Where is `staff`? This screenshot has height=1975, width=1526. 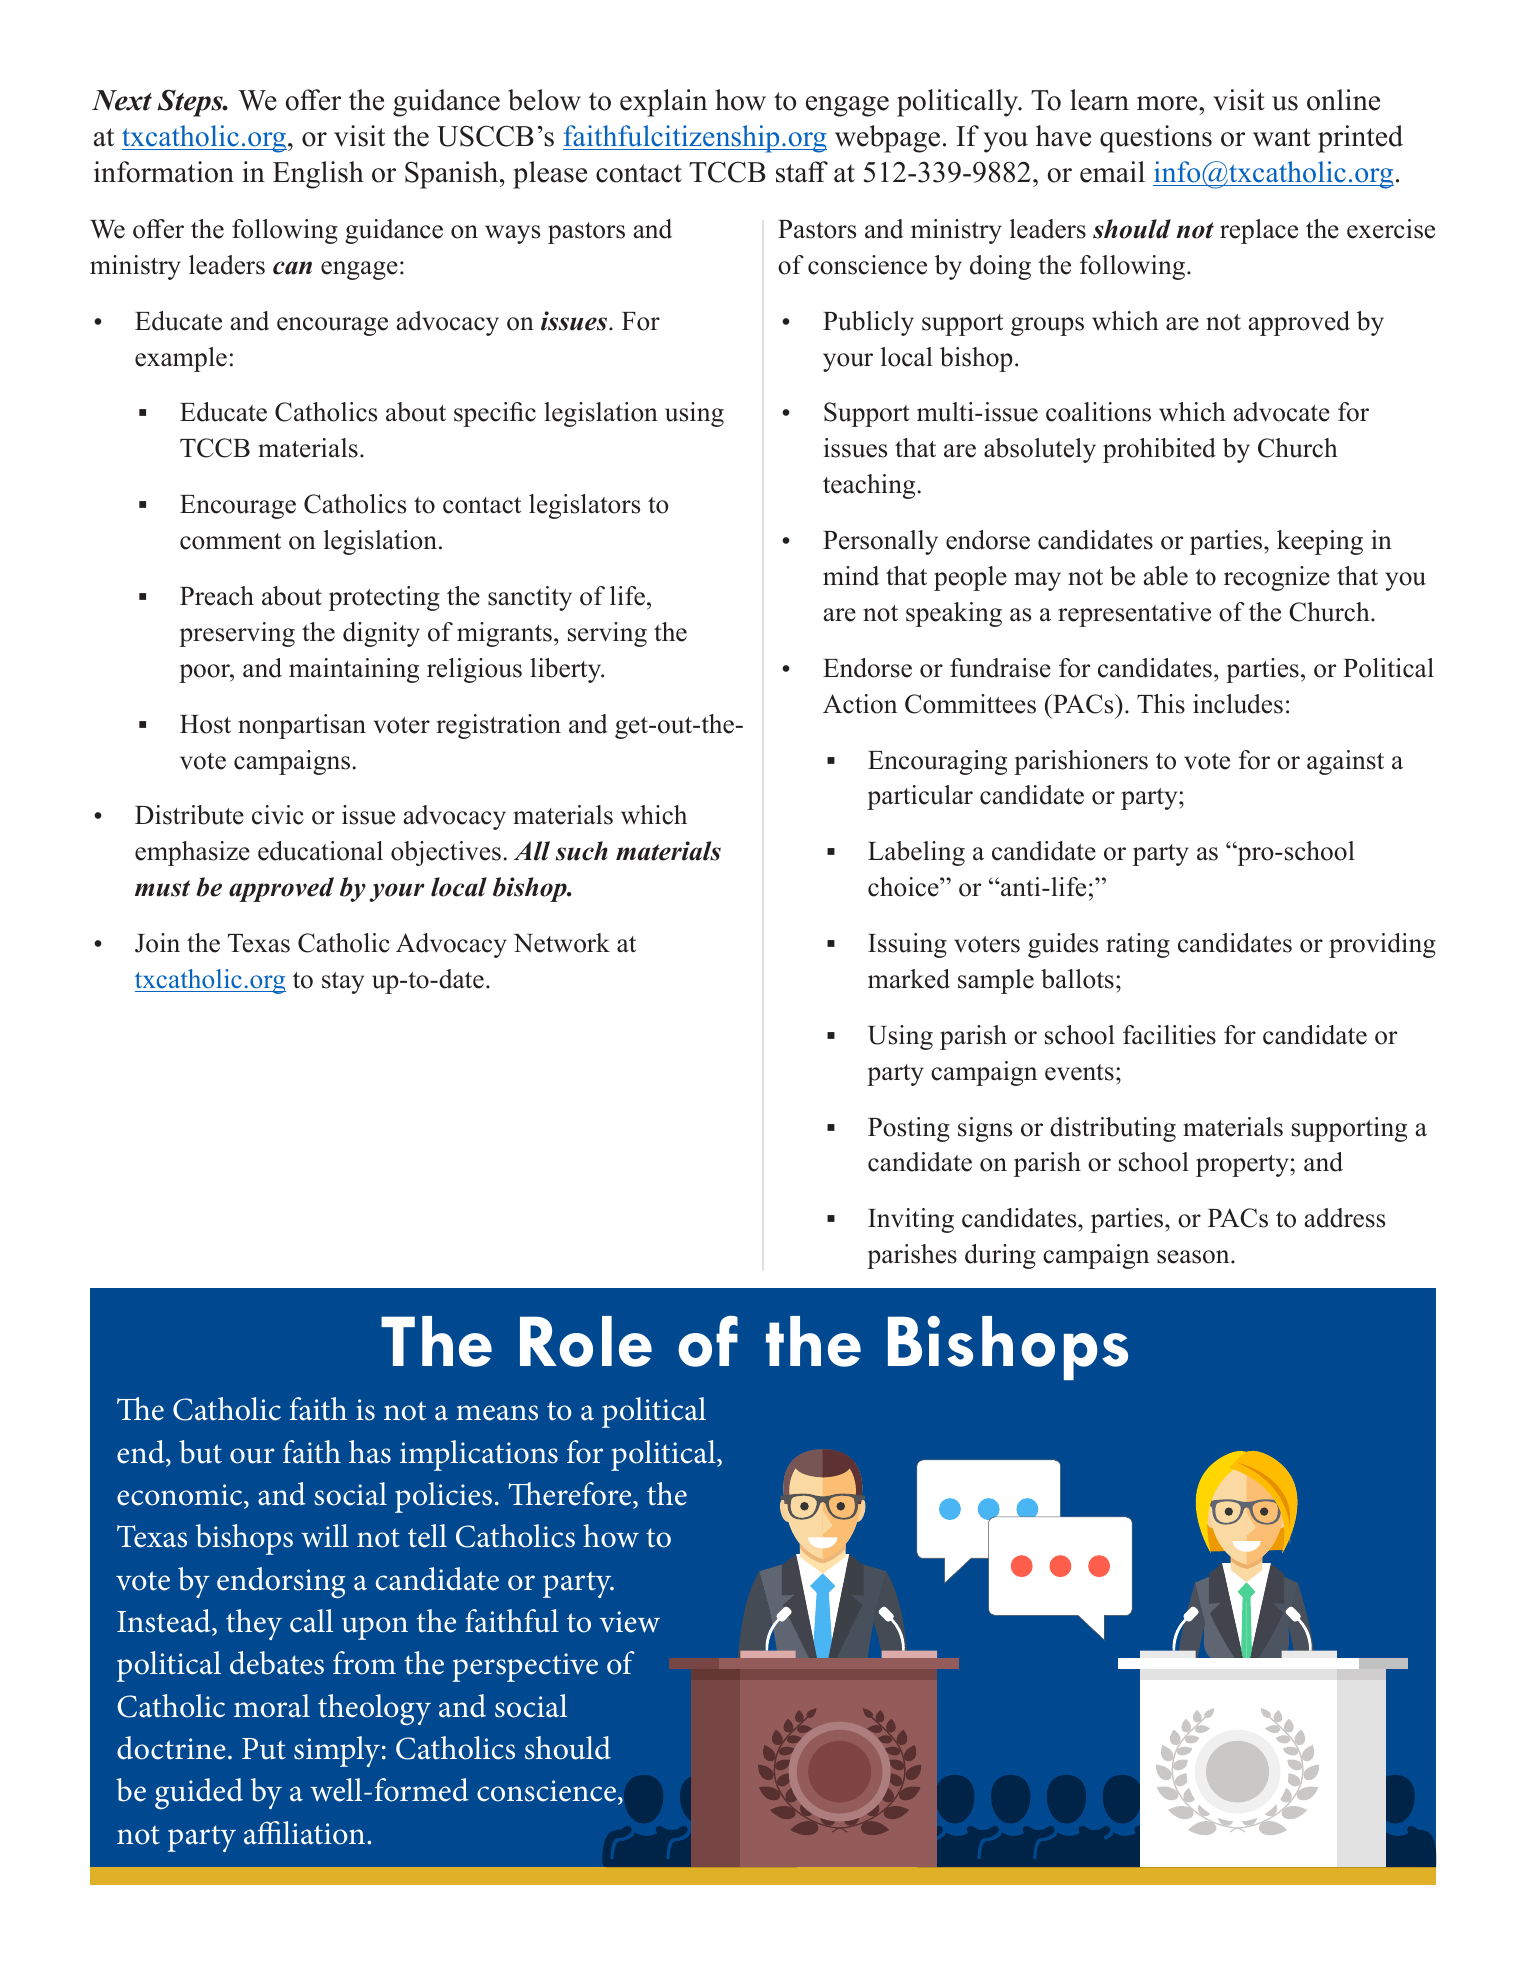
staff is located at coordinates (802, 172).
